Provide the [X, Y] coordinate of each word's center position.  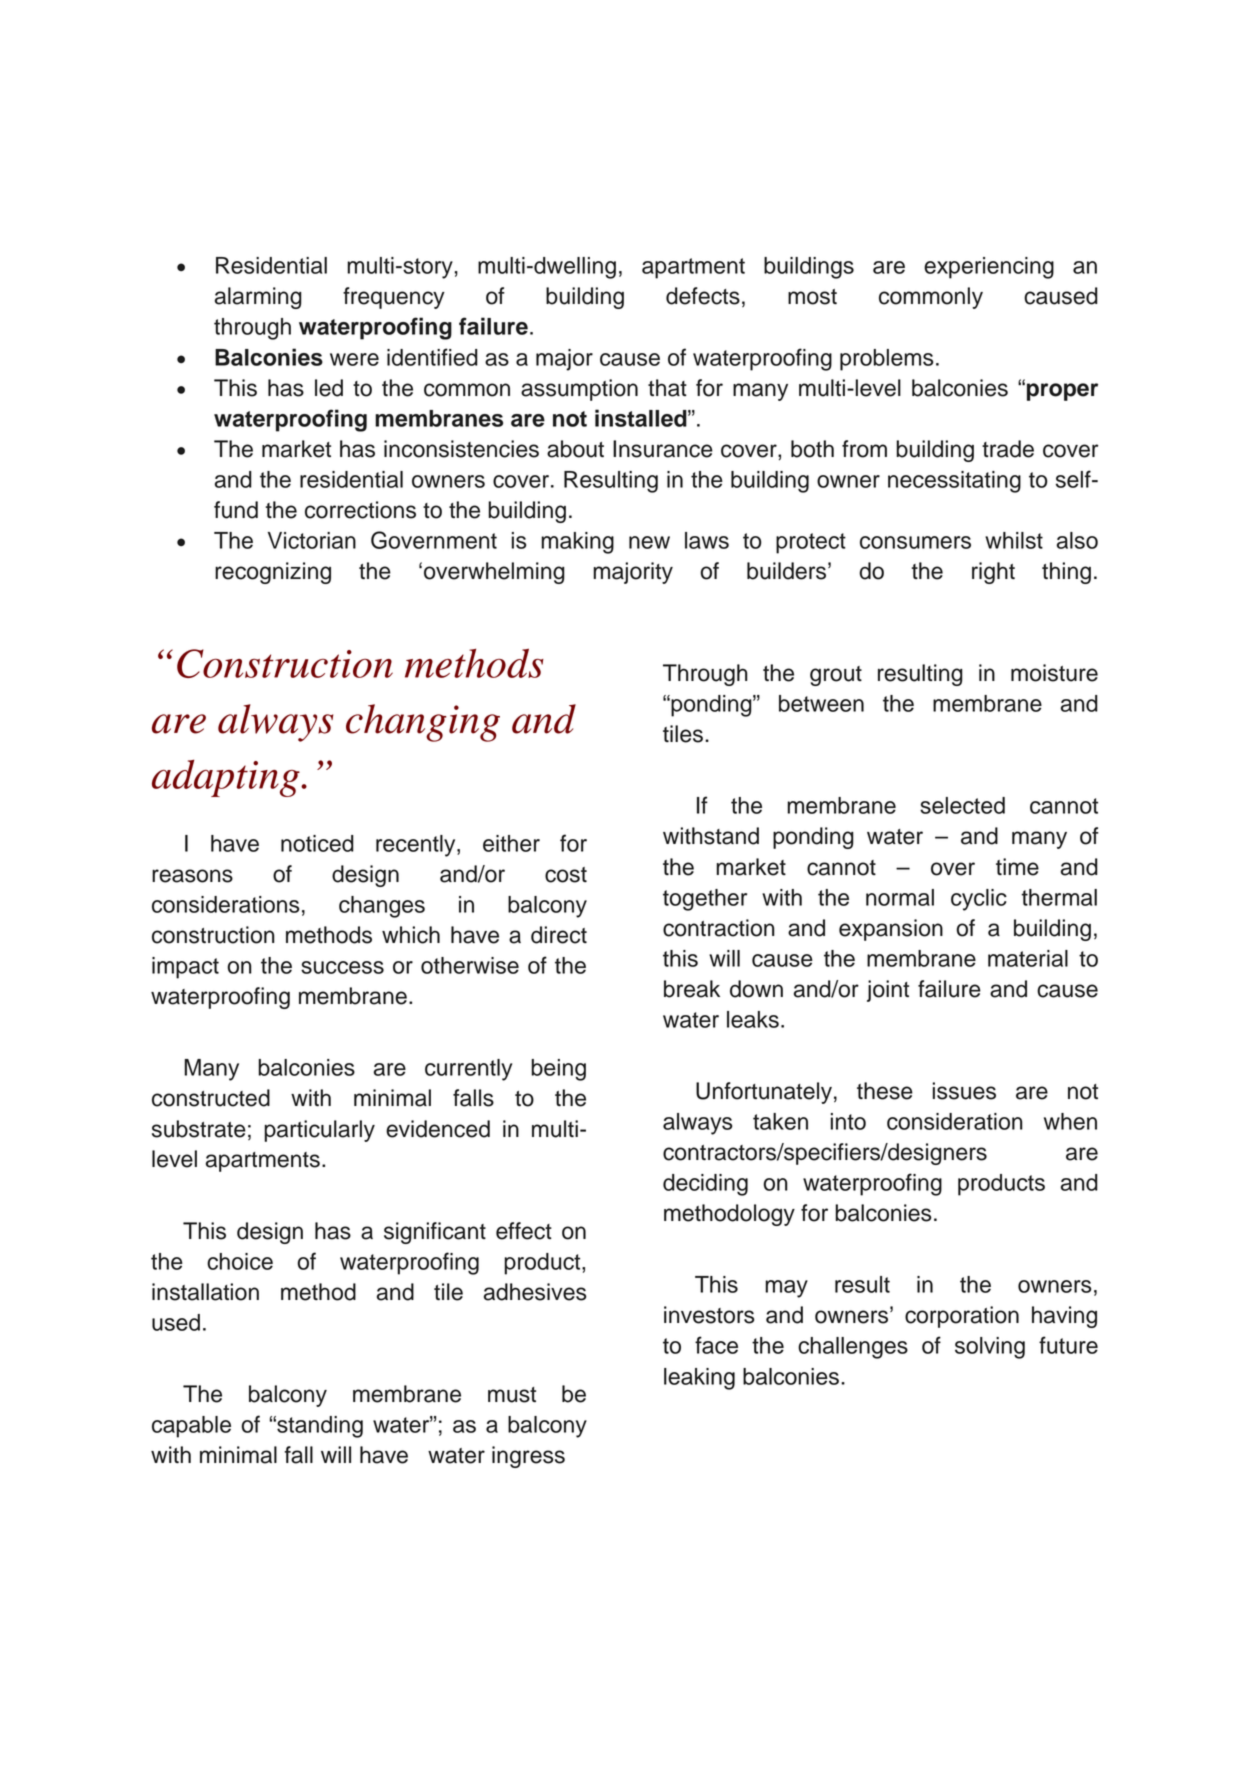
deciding [705, 1185]
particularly [319, 1131]
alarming [258, 298]
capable [191, 1427]
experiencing [989, 268]
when [1070, 1121]
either [511, 843]
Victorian [311, 540]
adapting [227, 778]
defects [703, 296]
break [692, 989]
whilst [1014, 540]
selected [962, 805]
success [342, 967]
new [649, 542]
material [1028, 958]
